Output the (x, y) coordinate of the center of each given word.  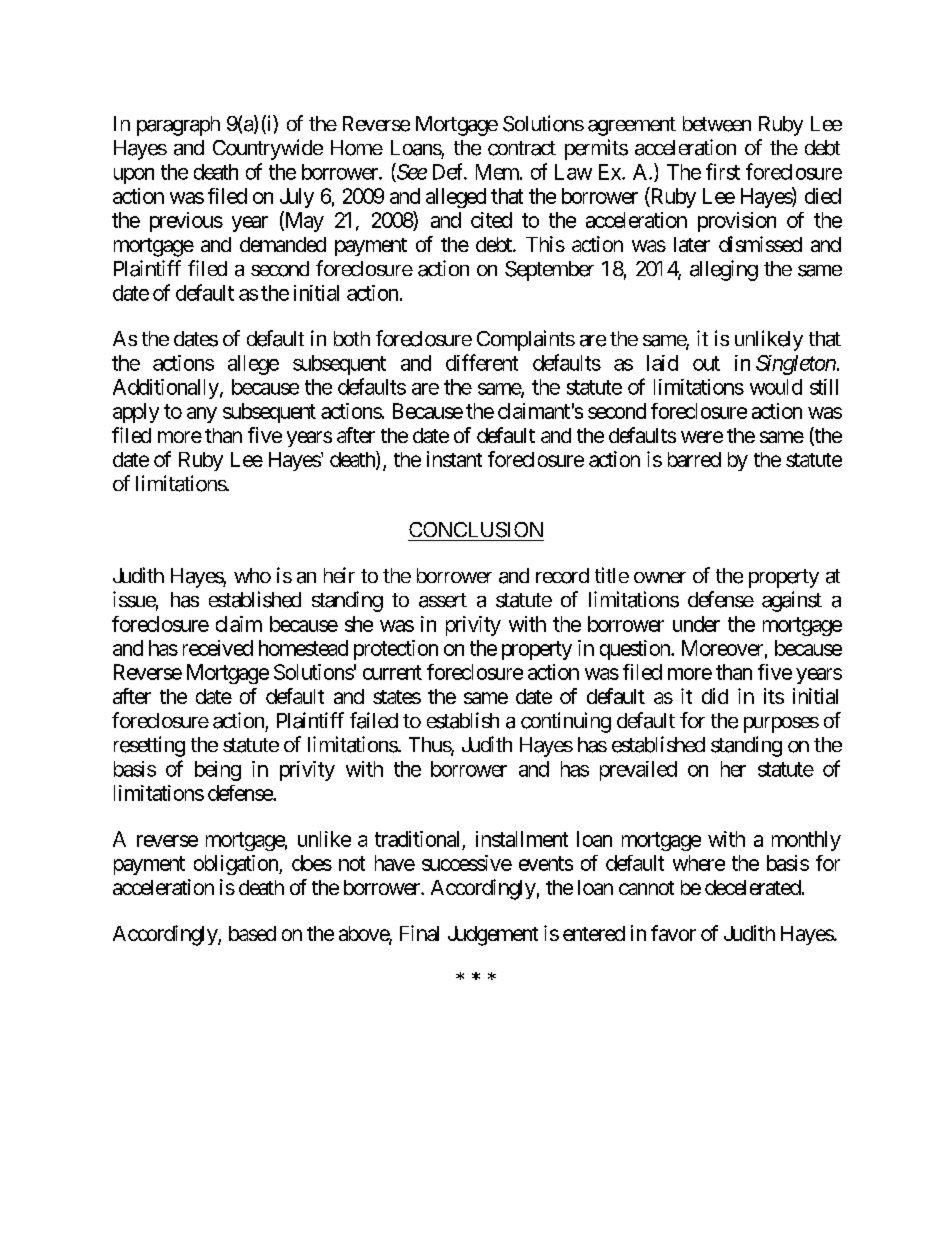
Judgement (493, 936)
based (252, 933)
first (723, 171)
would (776, 387)
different (482, 362)
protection (396, 650)
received (218, 648)
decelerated (753, 887)
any (202, 415)
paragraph (178, 126)
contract (522, 148)
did (715, 696)
